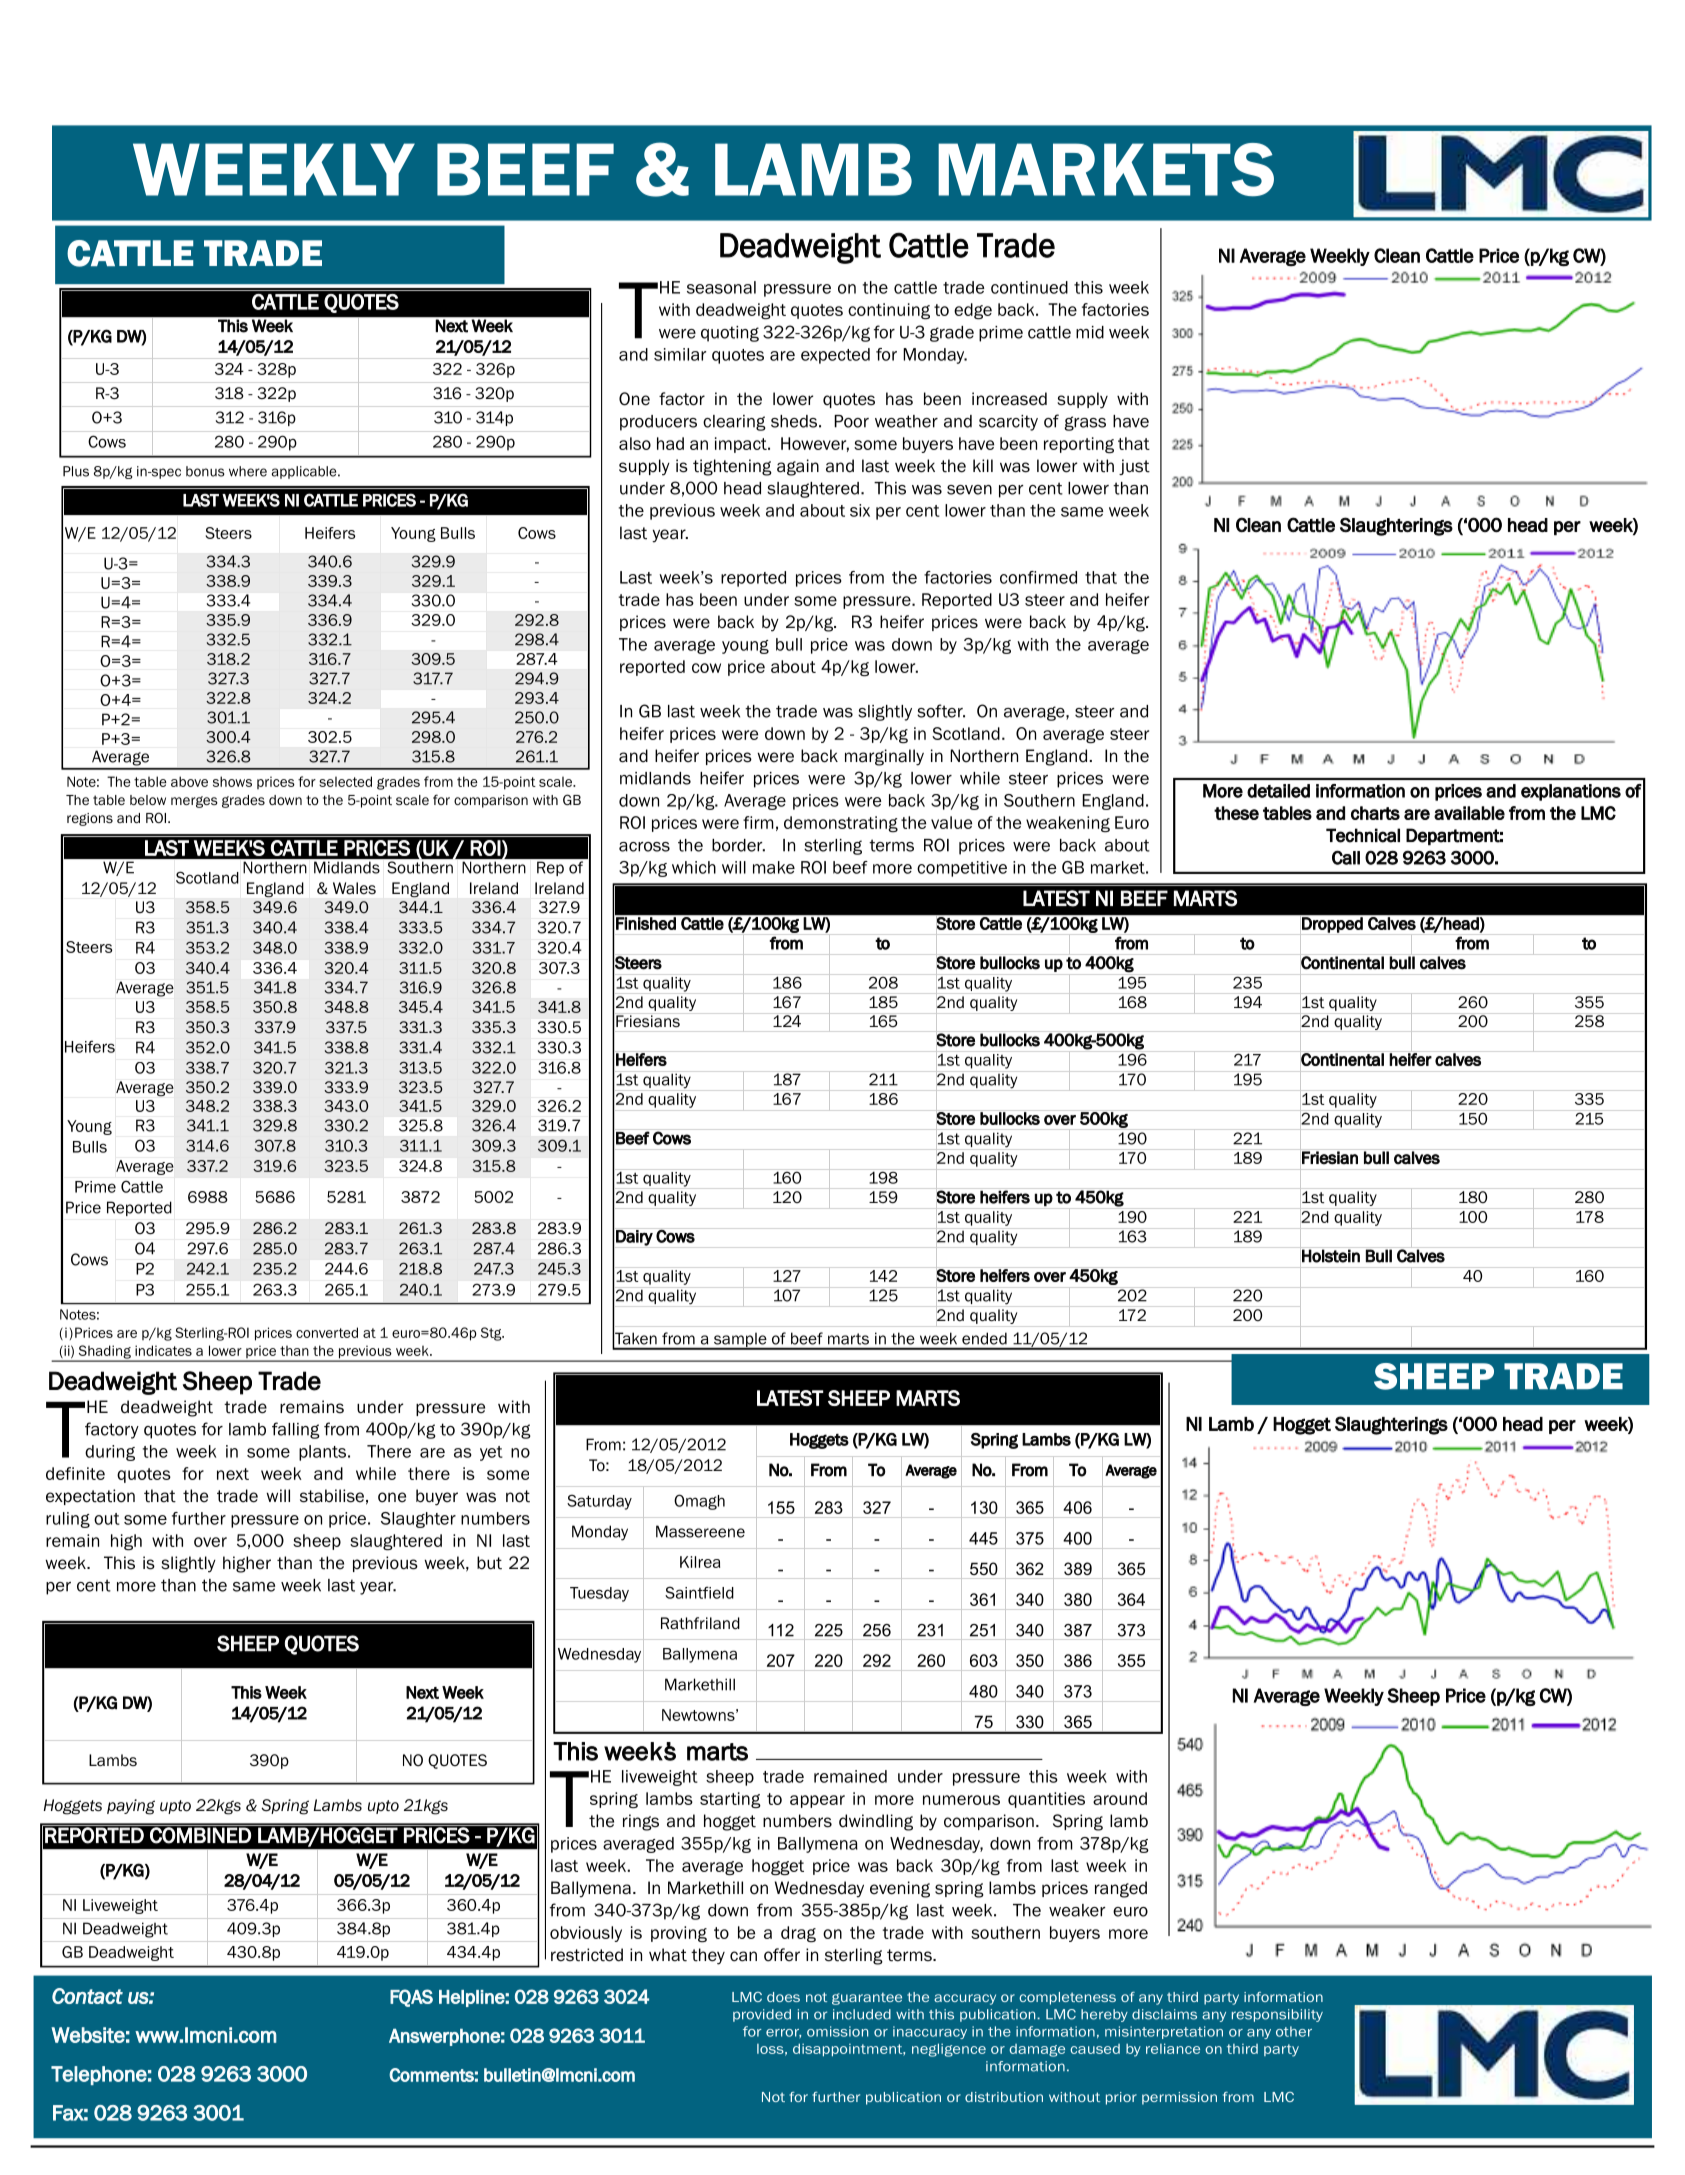  Describe the element at coordinates (1164, 2032) in the image. I see `misinterpretation` at that location.
